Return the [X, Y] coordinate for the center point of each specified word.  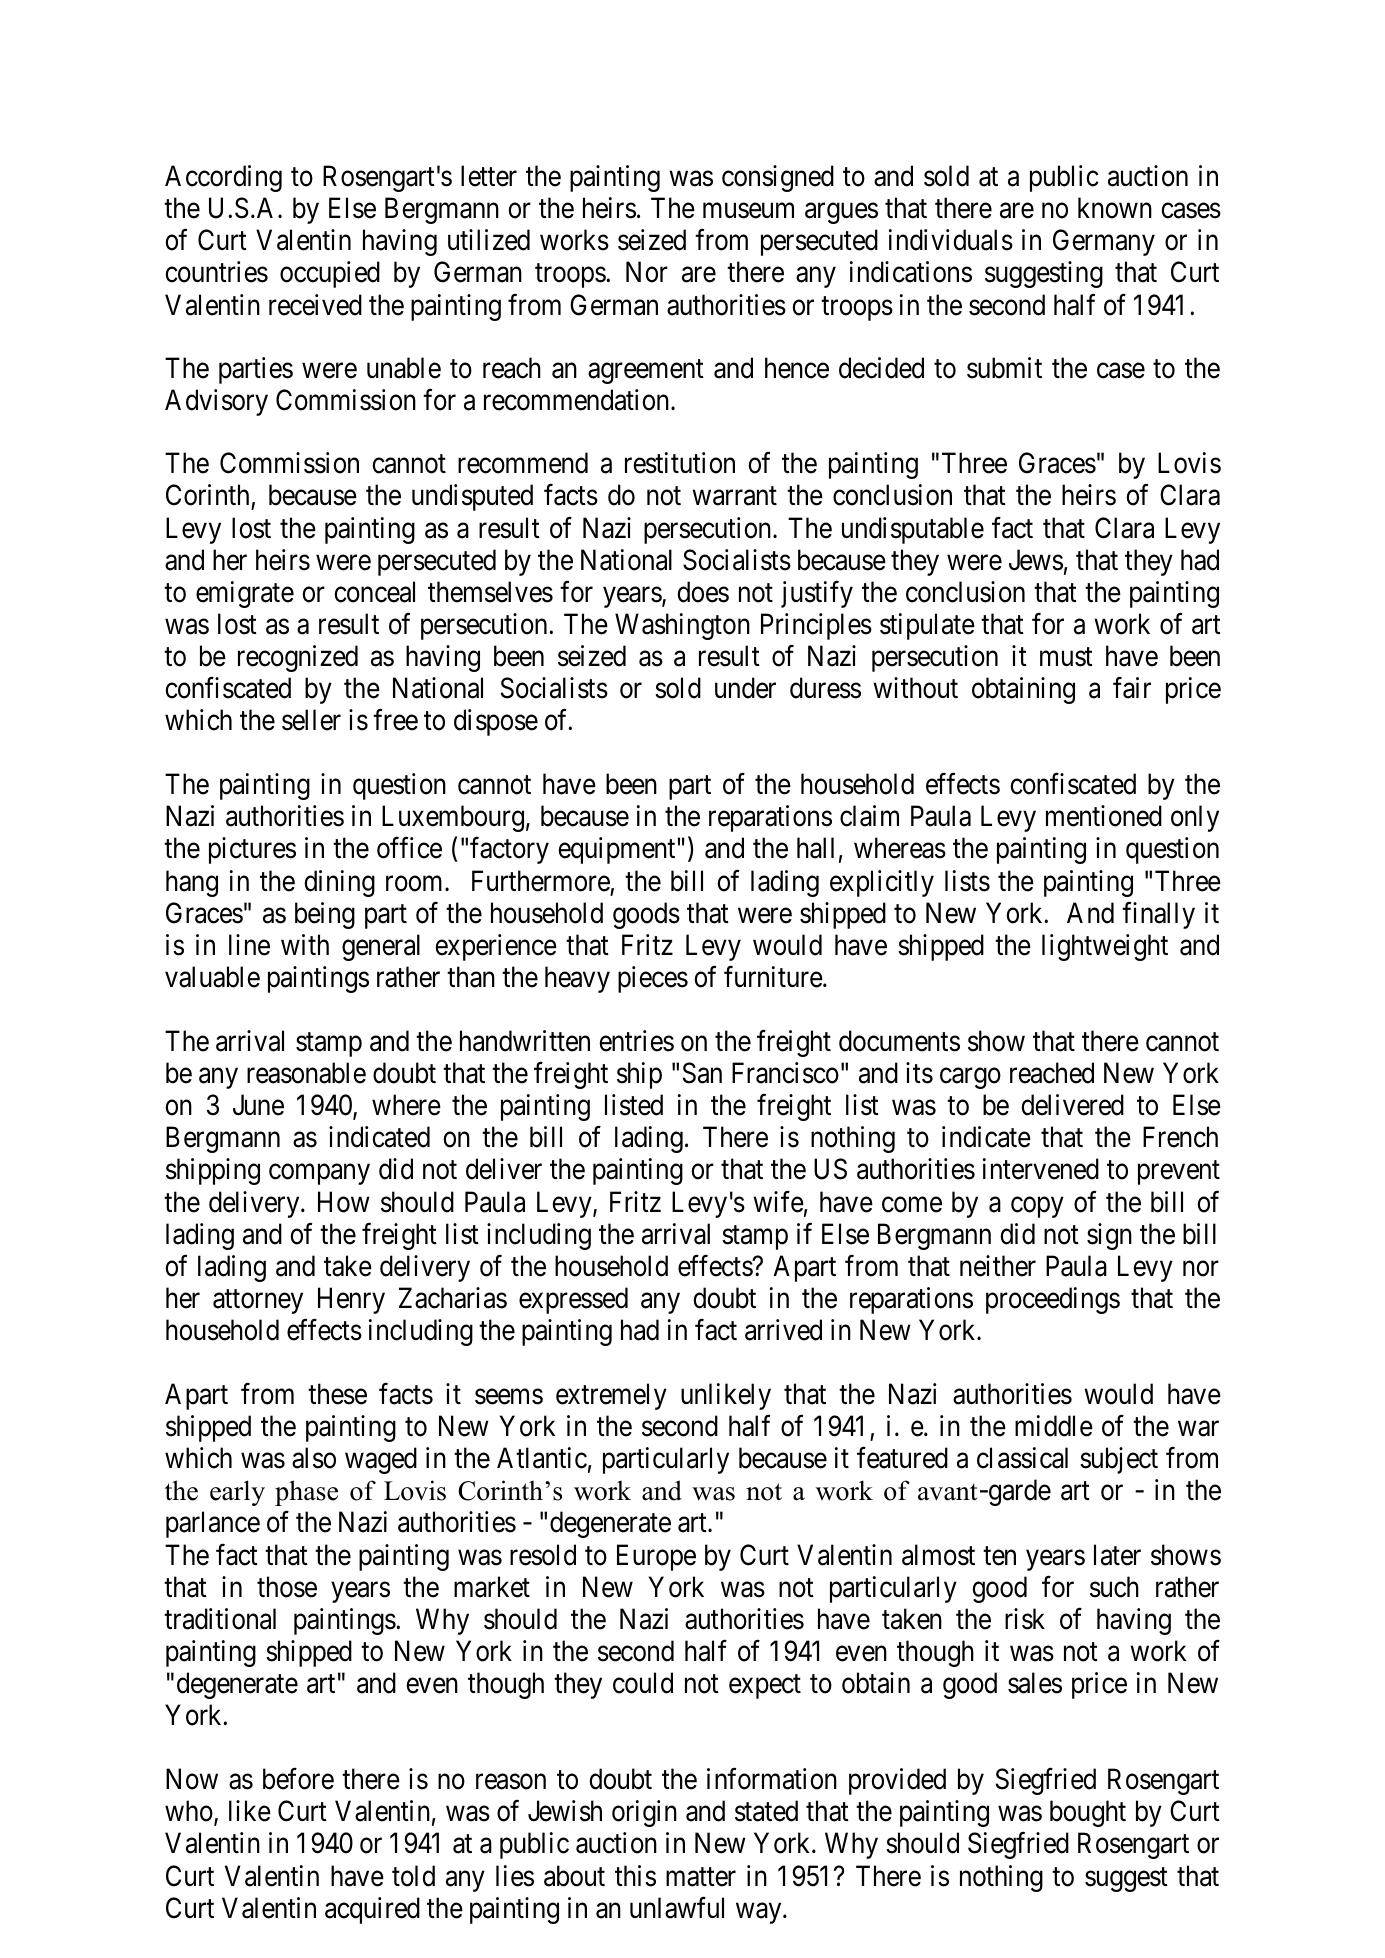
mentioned [1104, 816]
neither [998, 1266]
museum [748, 211]
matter [701, 1877]
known [1115, 208]
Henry [351, 1300]
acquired [372, 1910]
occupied [330, 274]
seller [311, 720]
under [745, 688]
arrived [783, 1330]
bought [1088, 1813]
